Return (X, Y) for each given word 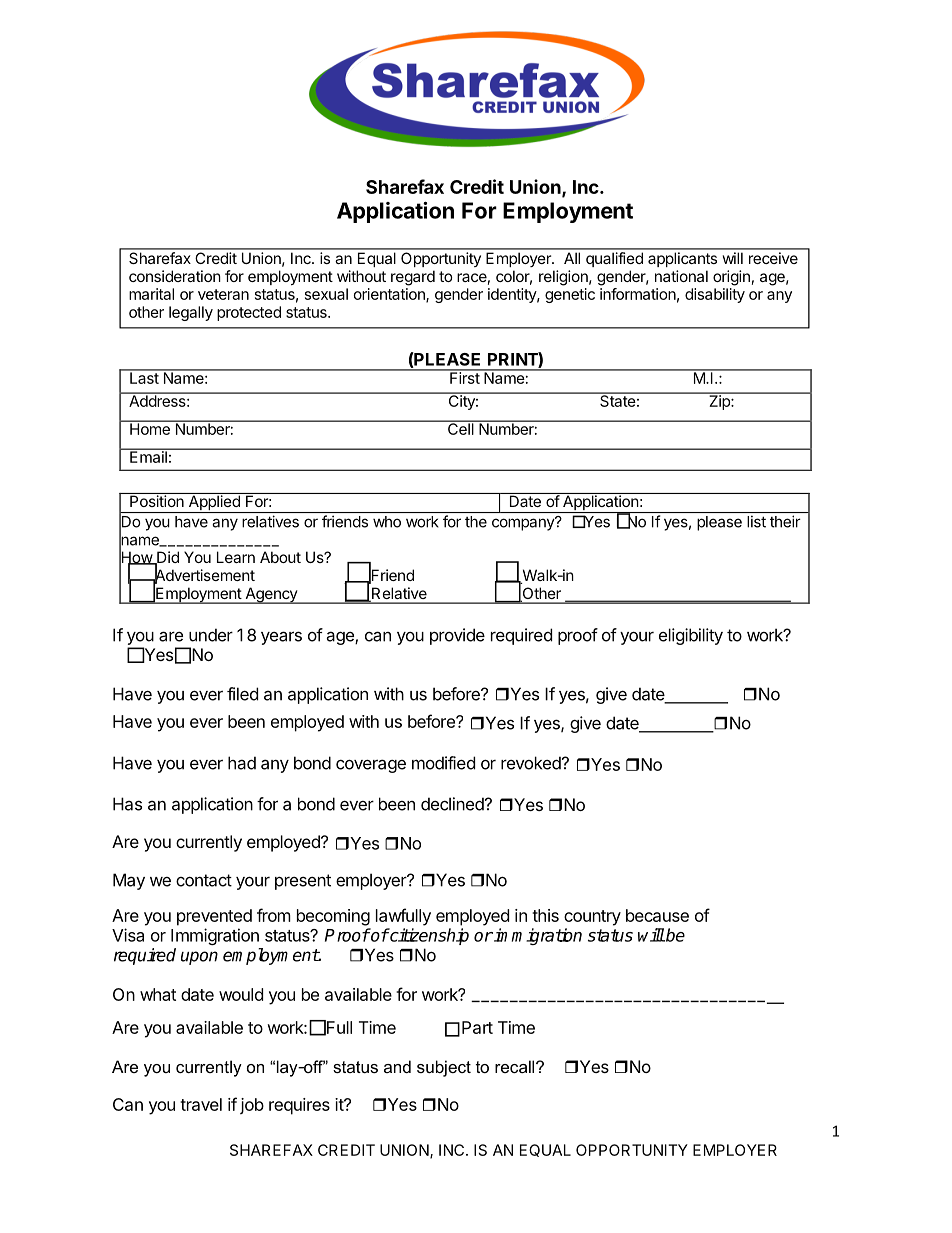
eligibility (691, 636)
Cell (461, 428)
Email (148, 456)
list (756, 522)
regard (413, 278)
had (242, 763)
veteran (223, 294)
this (545, 915)
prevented (214, 917)
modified (443, 763)
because (657, 915)
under (211, 635)
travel (201, 1104)
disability (715, 295)
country (592, 918)
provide (457, 636)
